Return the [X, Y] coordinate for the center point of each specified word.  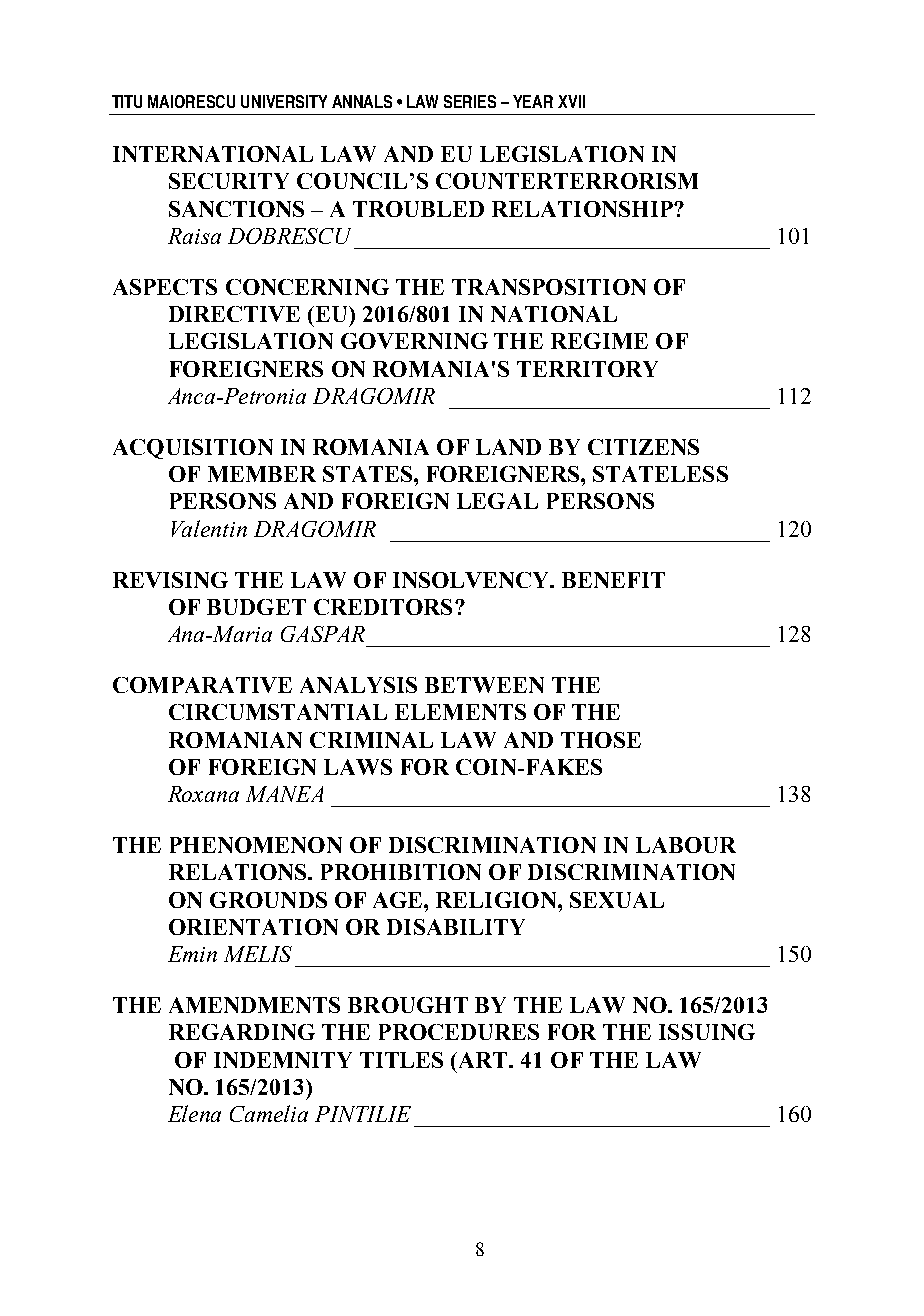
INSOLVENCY [472, 580]
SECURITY [229, 181]
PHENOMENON [256, 845]
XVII [571, 101]
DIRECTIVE [234, 314]
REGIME [599, 341]
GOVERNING [414, 341]
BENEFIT [613, 580]
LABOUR [686, 845]
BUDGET [256, 607]
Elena [194, 1113]
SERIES [470, 101]
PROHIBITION [401, 872]
